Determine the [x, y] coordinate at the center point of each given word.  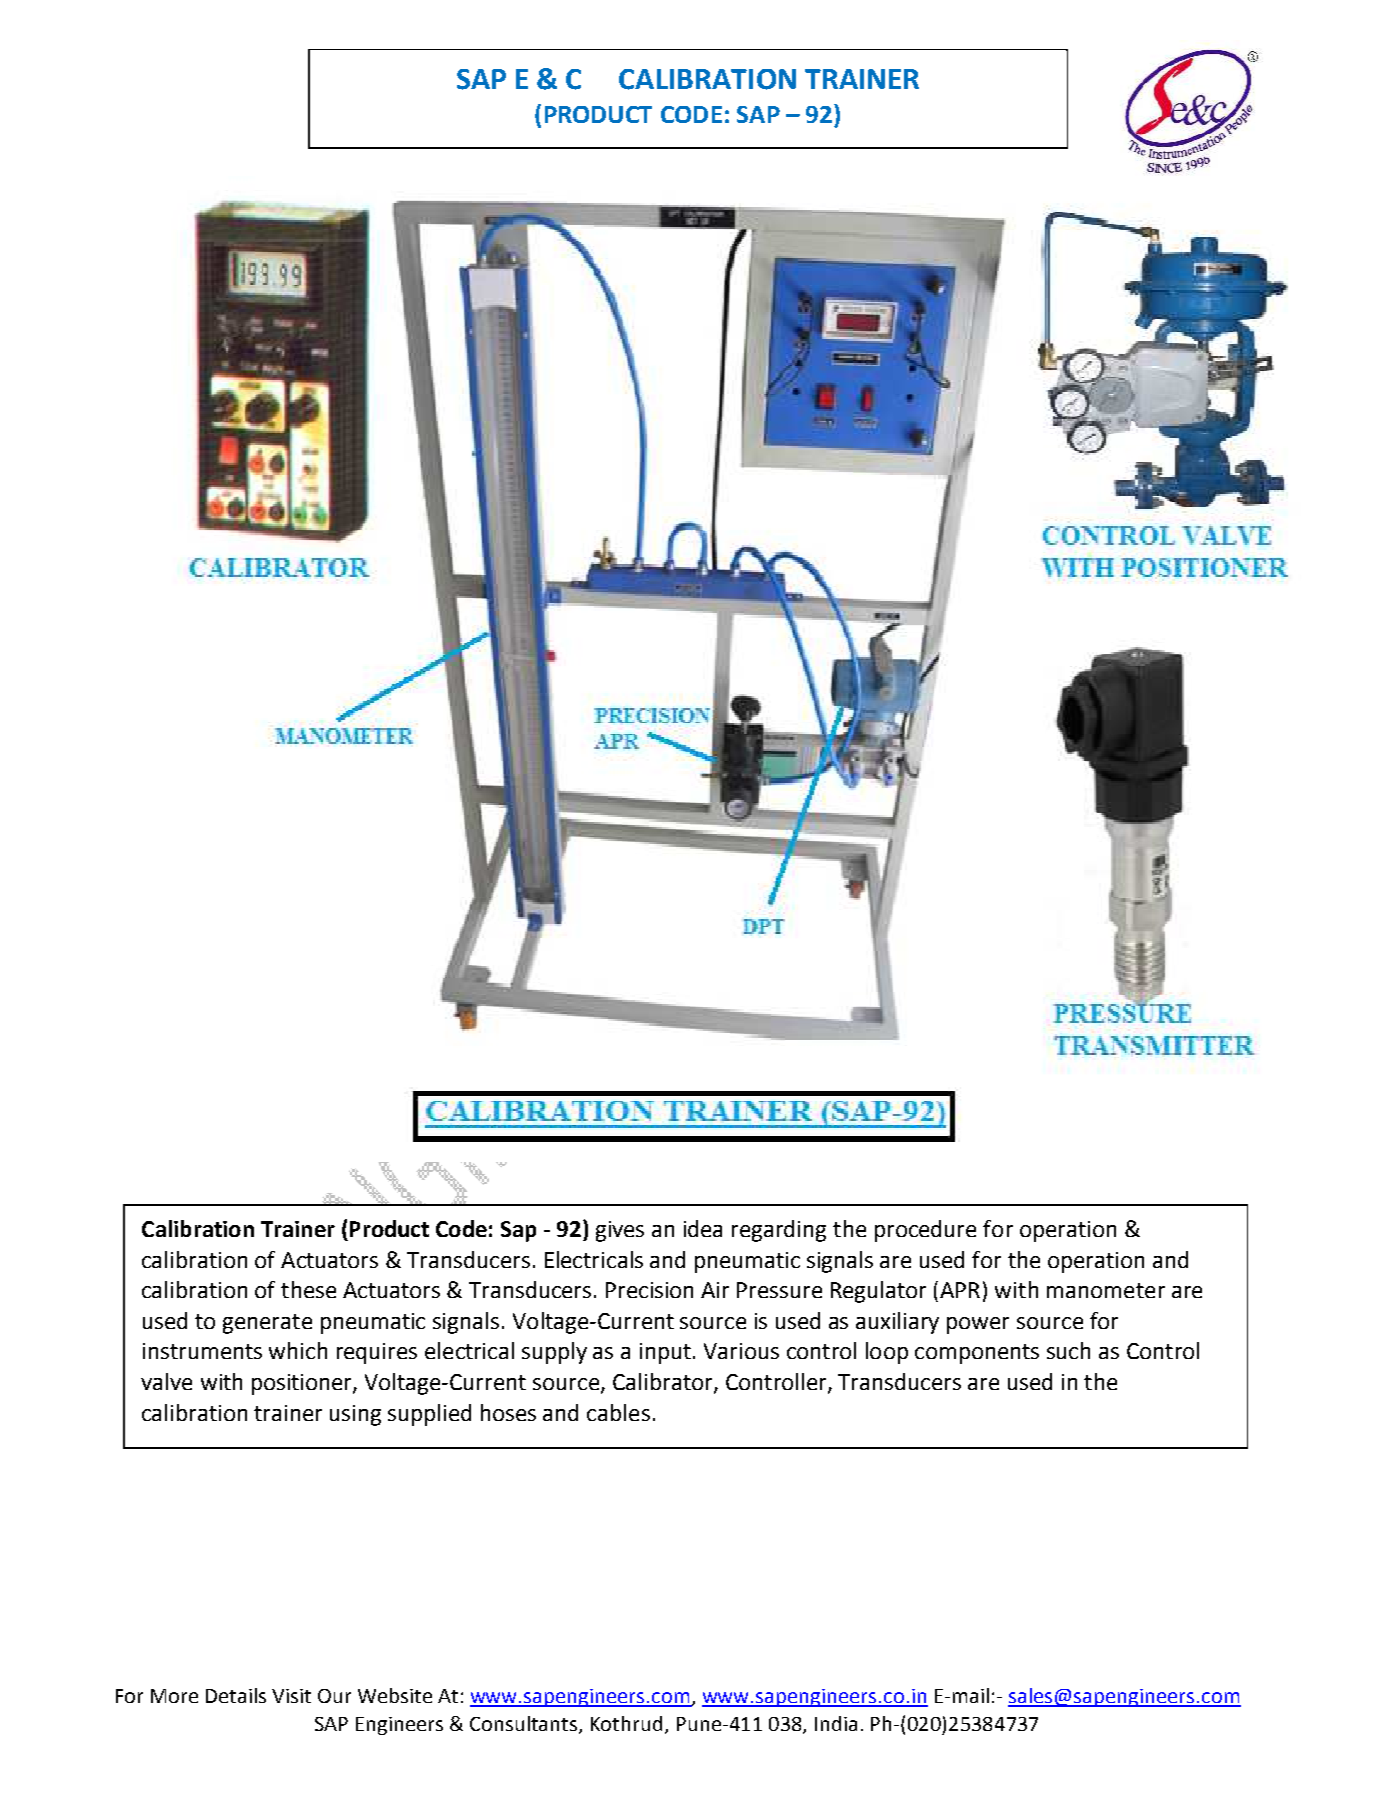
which [298, 1350]
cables [618, 1412]
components [977, 1354]
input [665, 1353]
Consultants [525, 1725]
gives [620, 1231]
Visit [291, 1696]
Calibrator [664, 1382]
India [836, 1723]
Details [236, 1695]
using [355, 1415]
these [308, 1289]
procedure [925, 1231]
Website [395, 1695]
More [174, 1696]
